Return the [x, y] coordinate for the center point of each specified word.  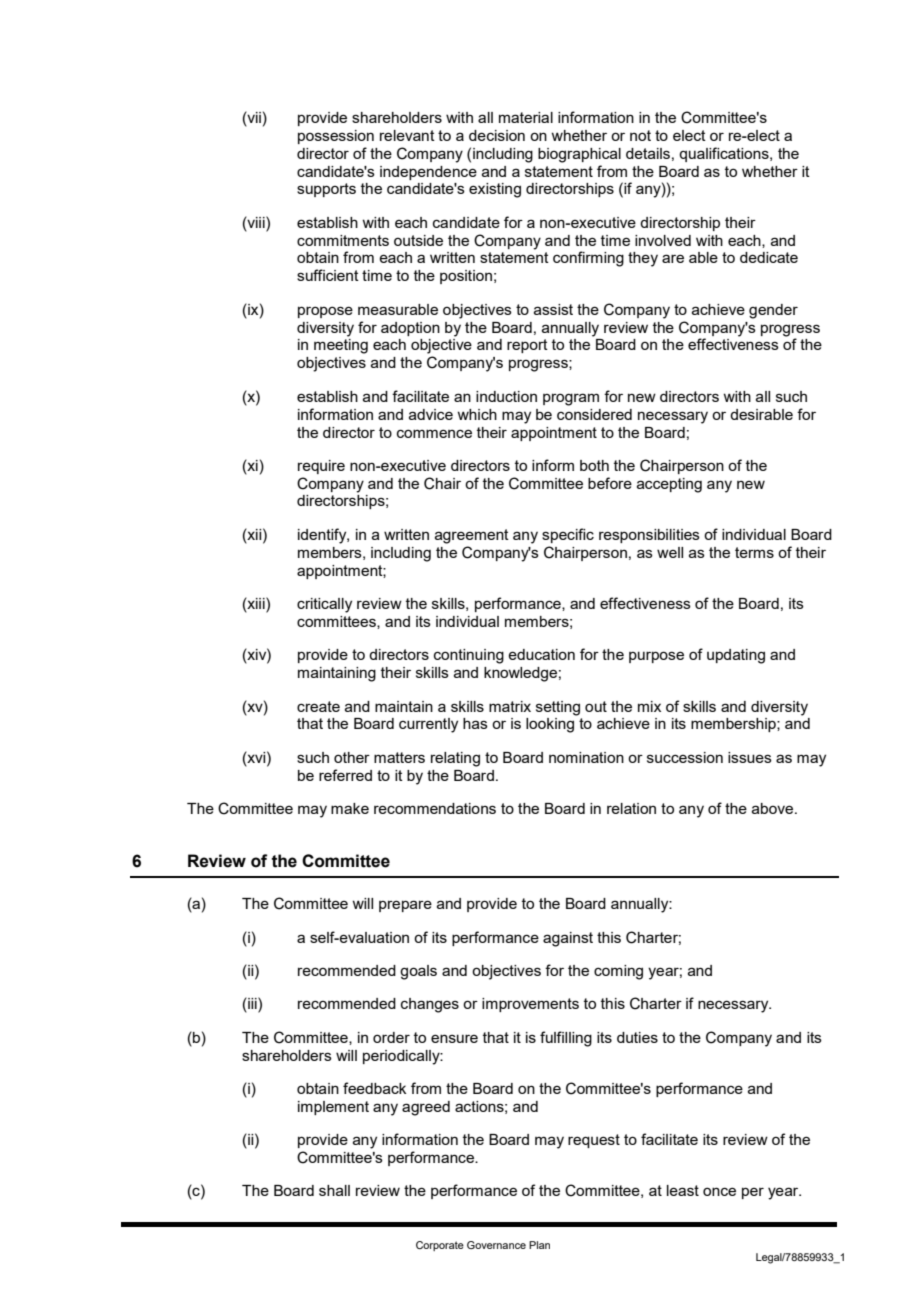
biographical [579, 155]
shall [334, 1190]
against [568, 939]
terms [754, 552]
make [350, 808]
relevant [407, 135]
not [640, 135]
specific [568, 535]
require [321, 467]
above [774, 808]
